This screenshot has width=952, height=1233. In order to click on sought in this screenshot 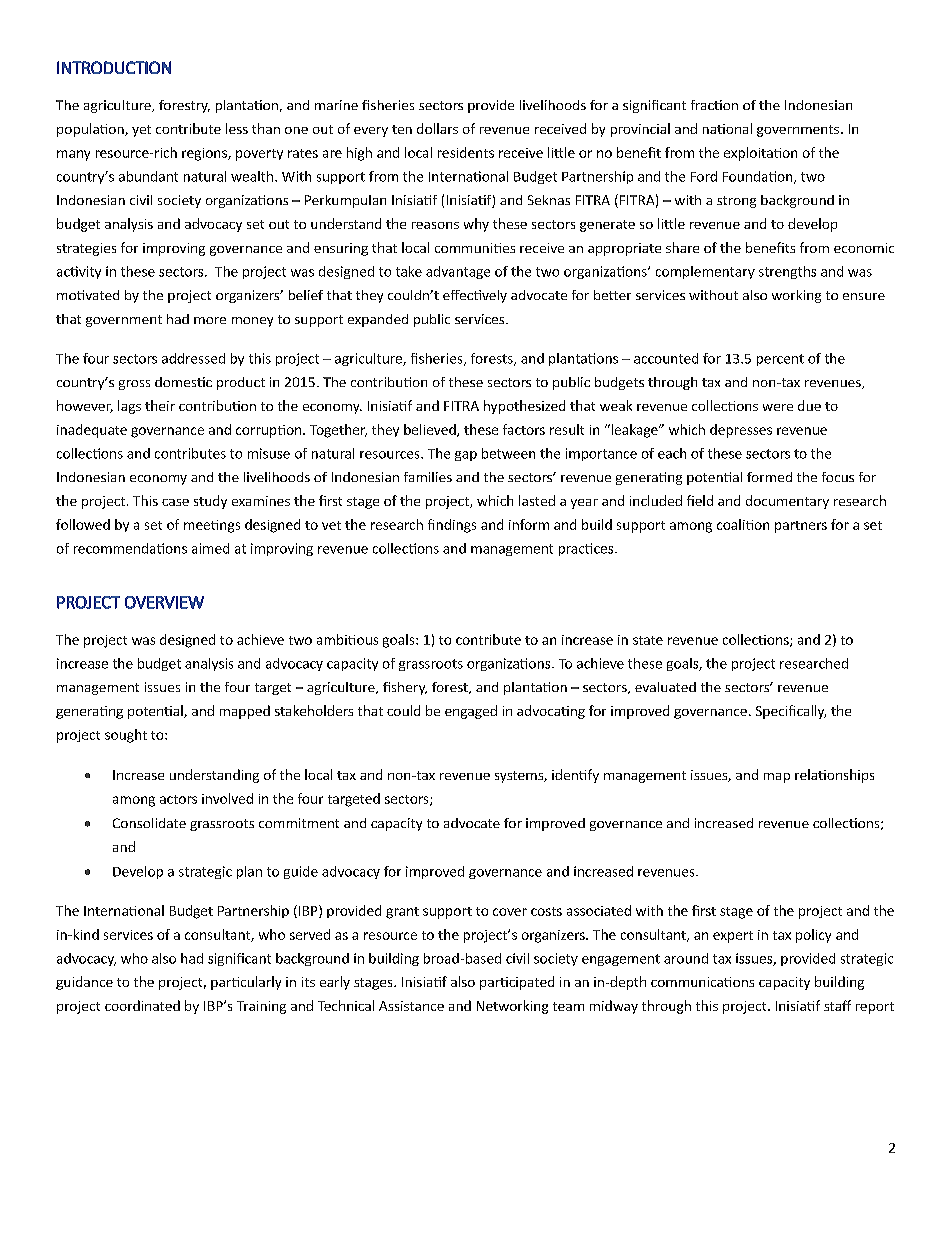, I will do `click(126, 736)`.
